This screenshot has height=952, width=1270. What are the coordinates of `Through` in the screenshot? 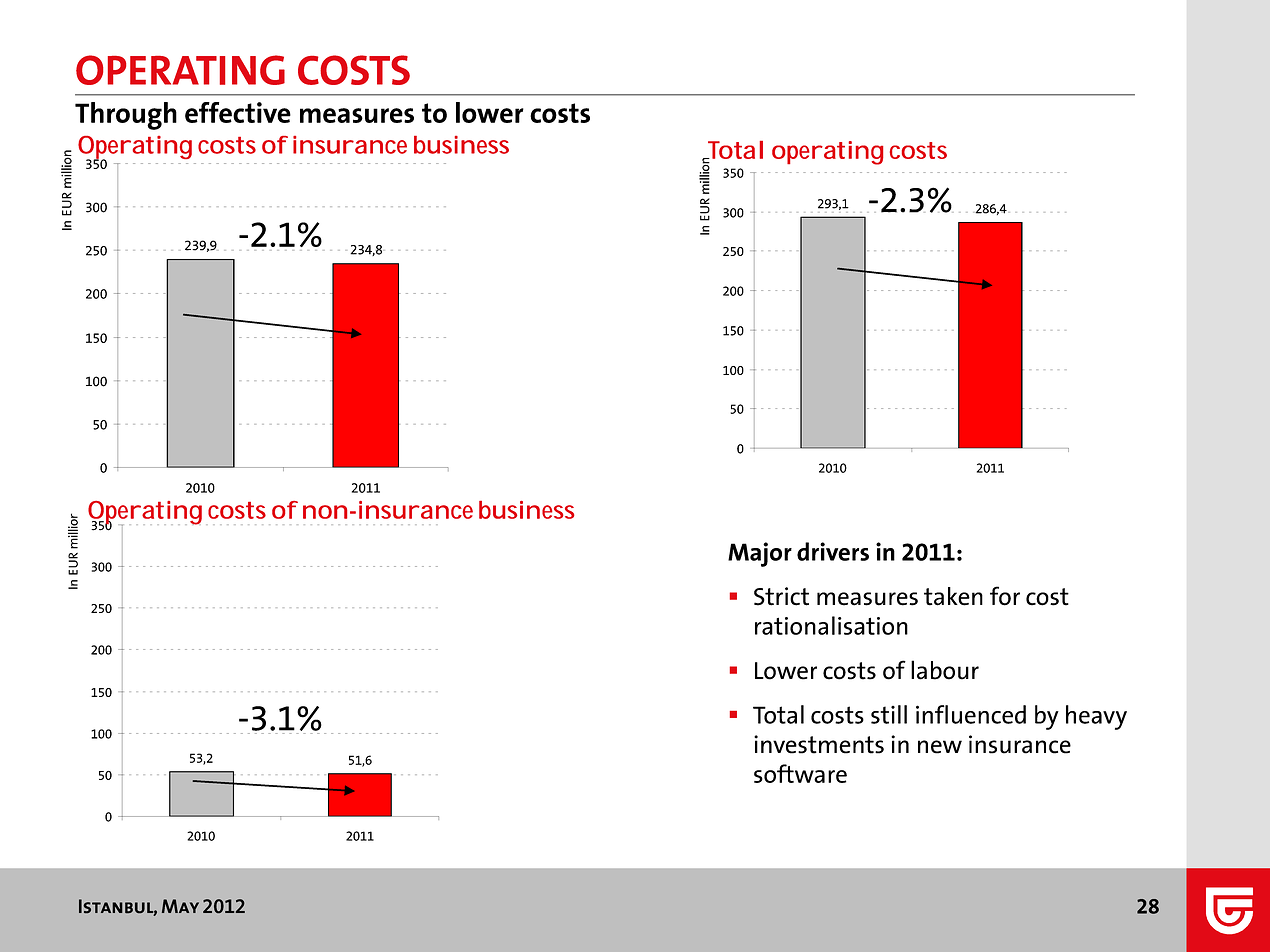 It's located at (126, 116).
